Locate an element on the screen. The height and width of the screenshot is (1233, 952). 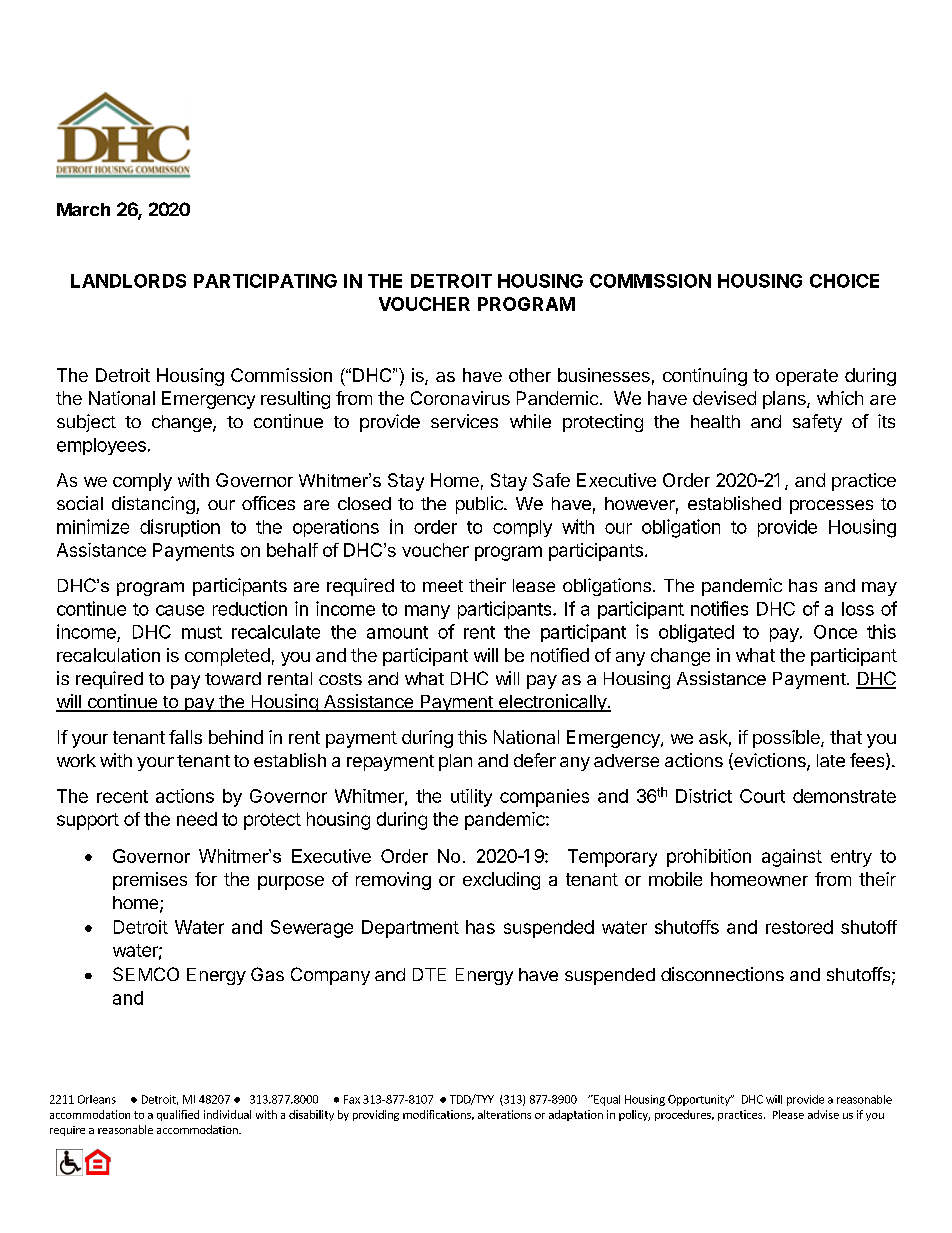
CHOICE is located at coordinates (844, 281).
